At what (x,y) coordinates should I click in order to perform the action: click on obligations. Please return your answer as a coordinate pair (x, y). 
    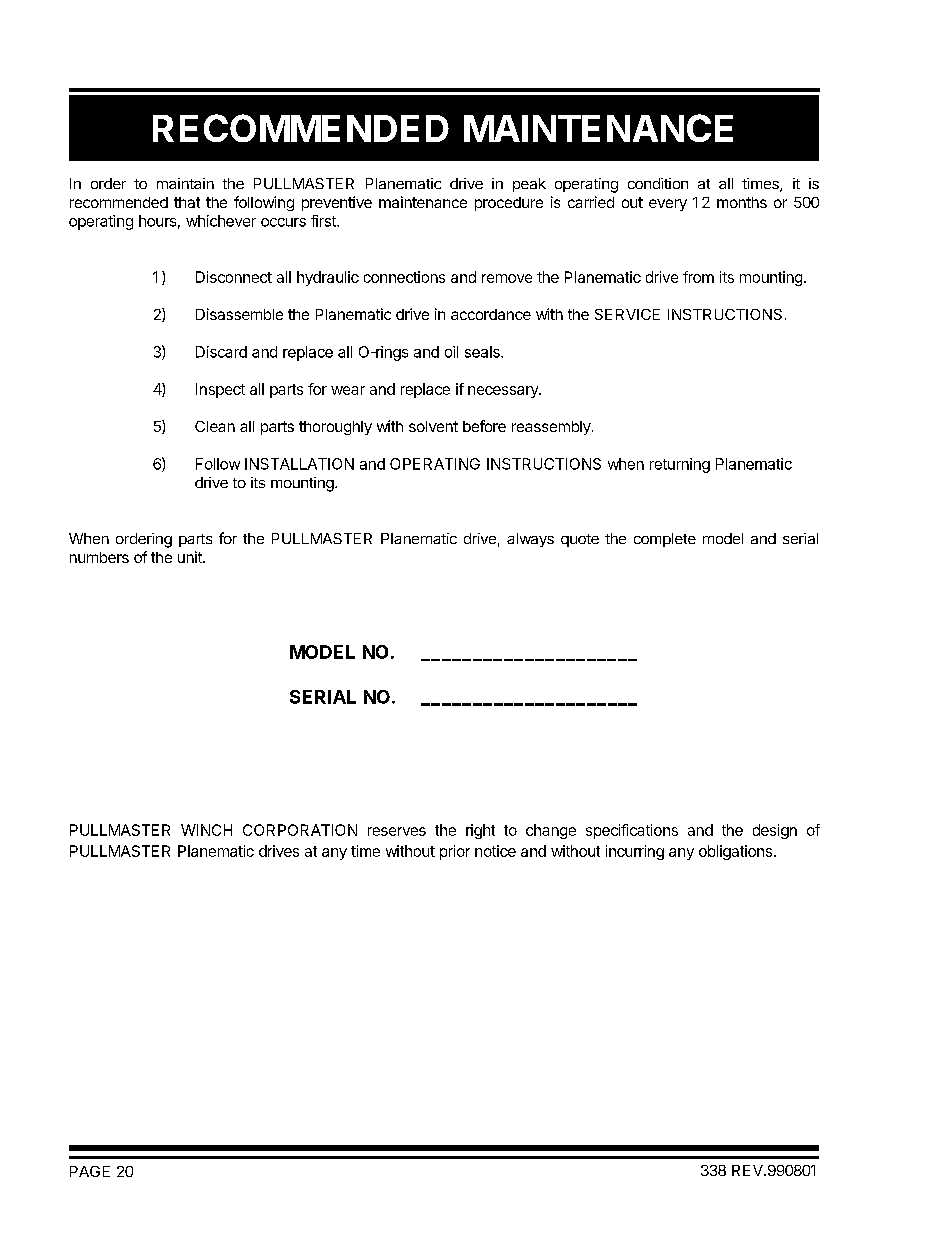
    Looking at the image, I should click on (735, 852).
